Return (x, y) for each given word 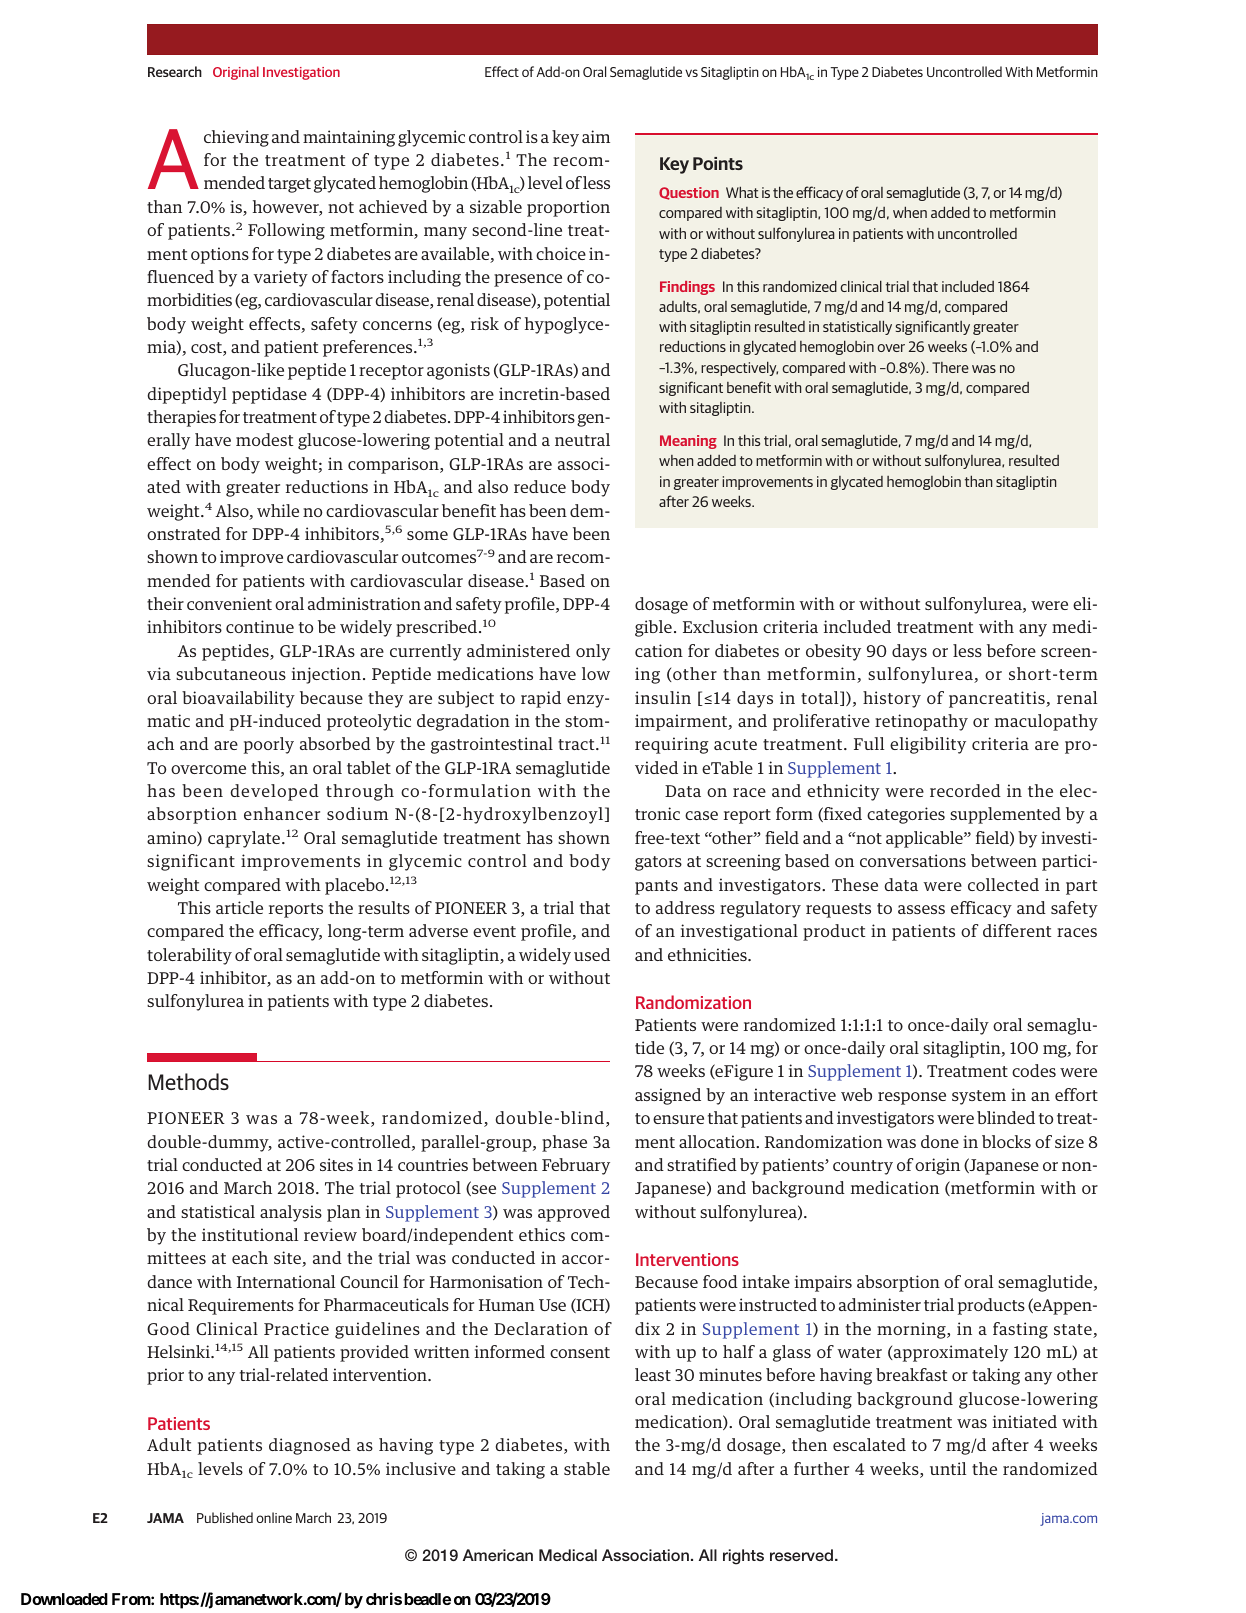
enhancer (282, 813)
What (742, 192)
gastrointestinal (492, 745)
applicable (925, 839)
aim (596, 136)
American (498, 1555)
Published (225, 1517)
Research (175, 71)
